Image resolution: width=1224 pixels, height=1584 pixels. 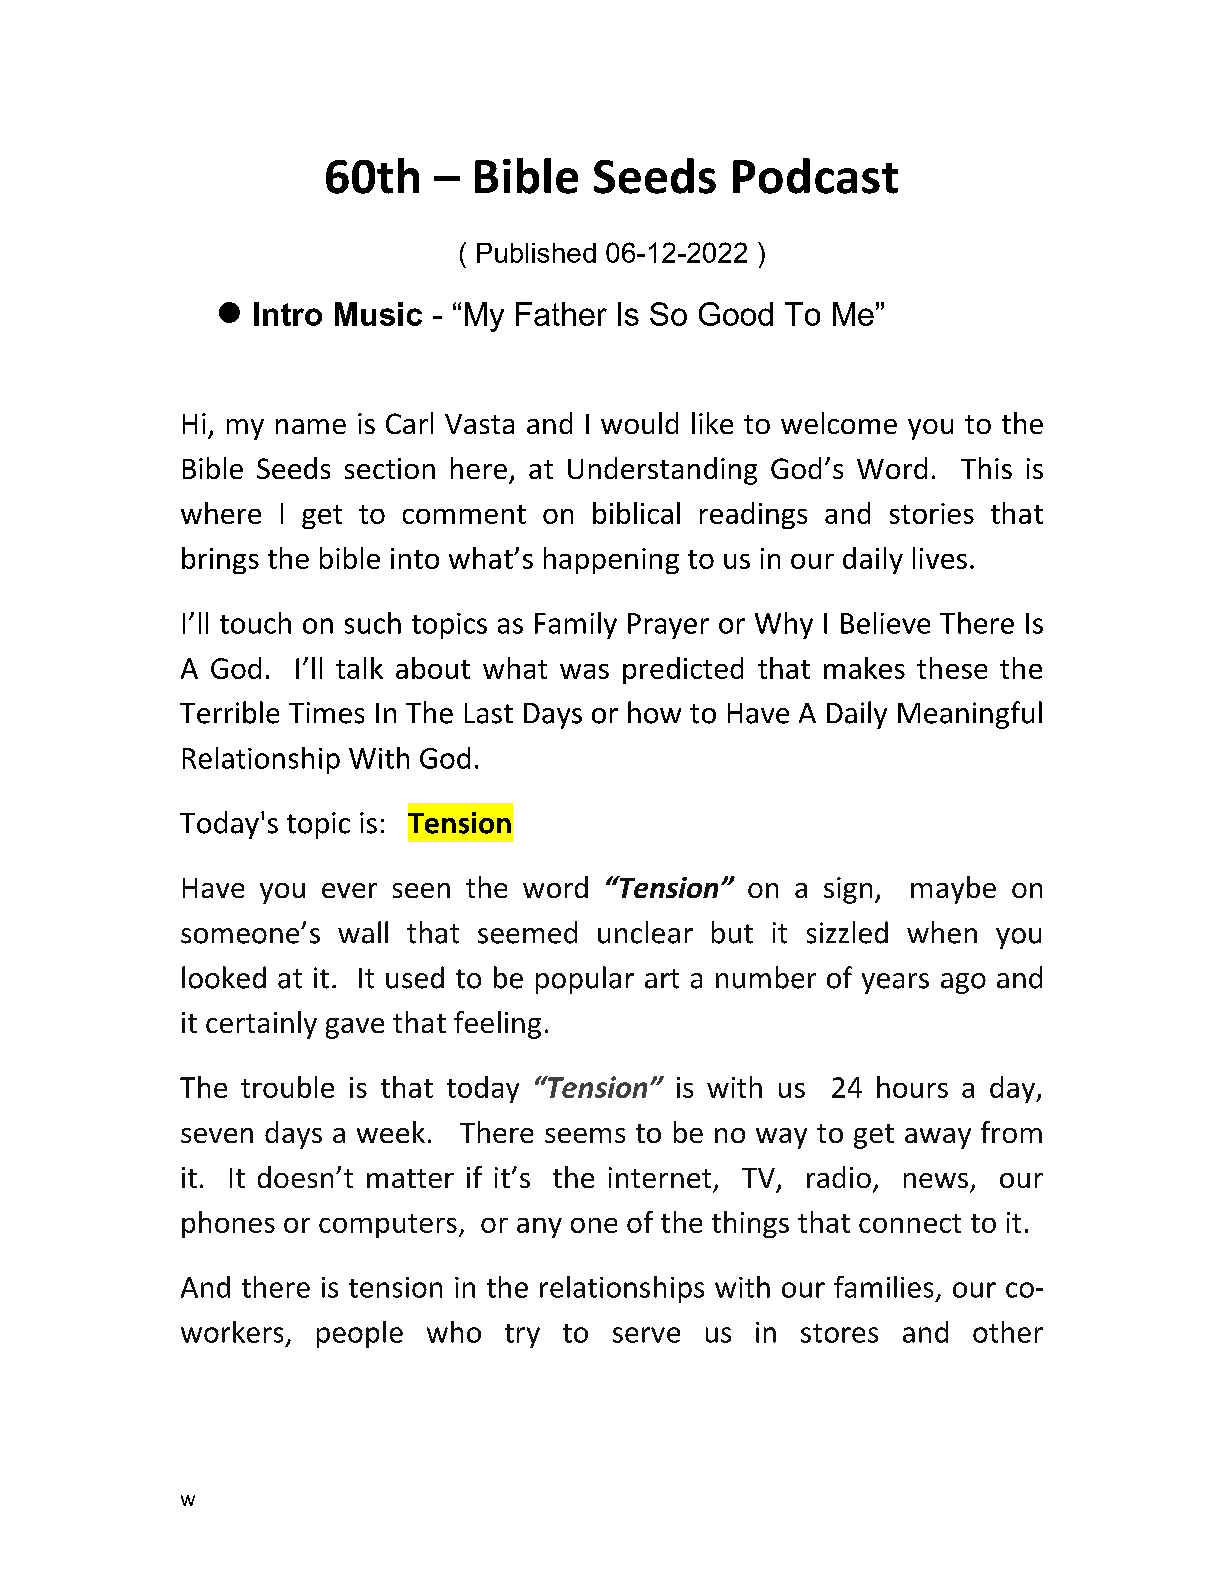 What do you see at coordinates (326, 713) in the screenshot?
I see `Times` at bounding box center [326, 713].
